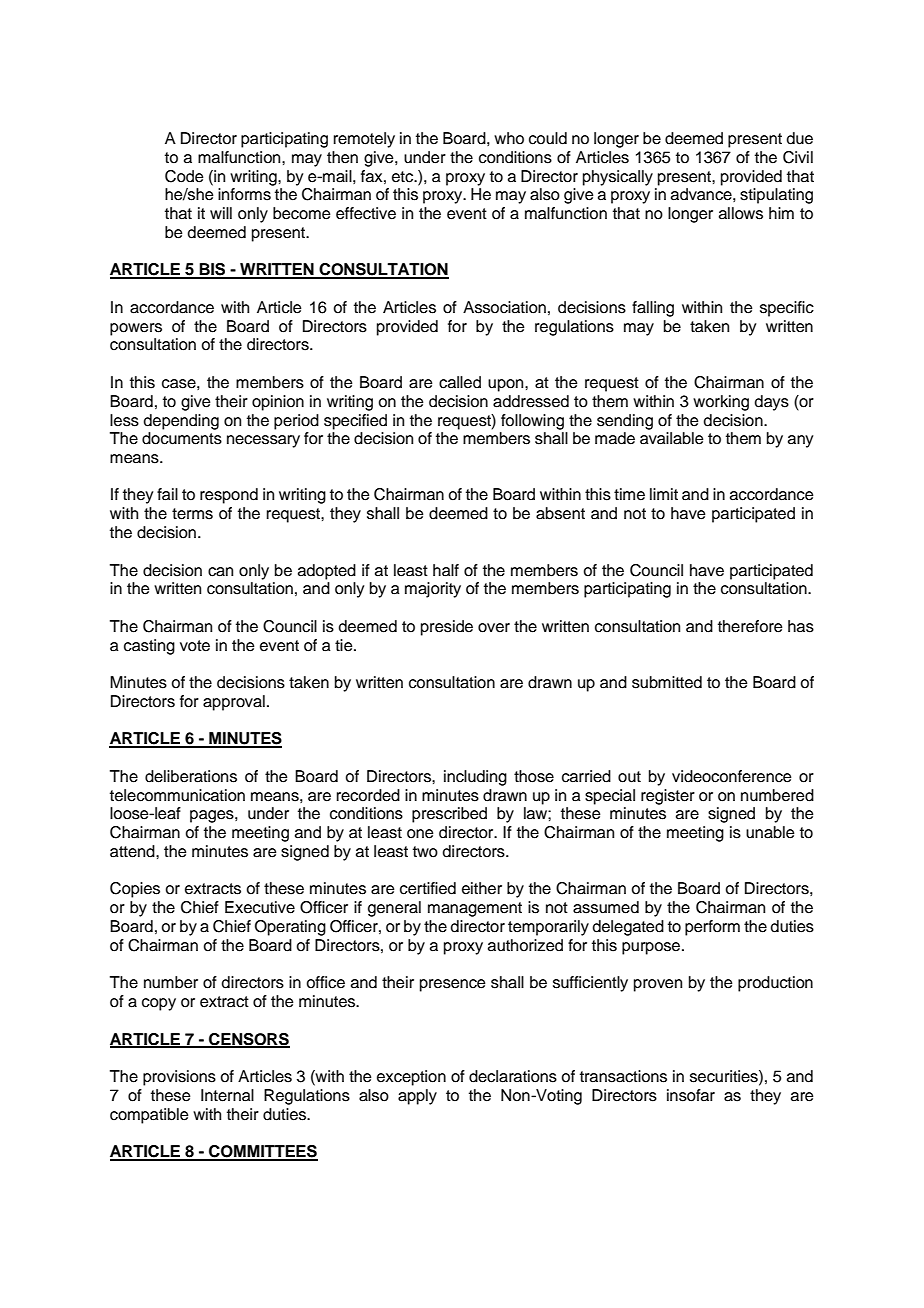  Describe the element at coordinates (449, 815) in the screenshot. I see `prescribed` at that location.
